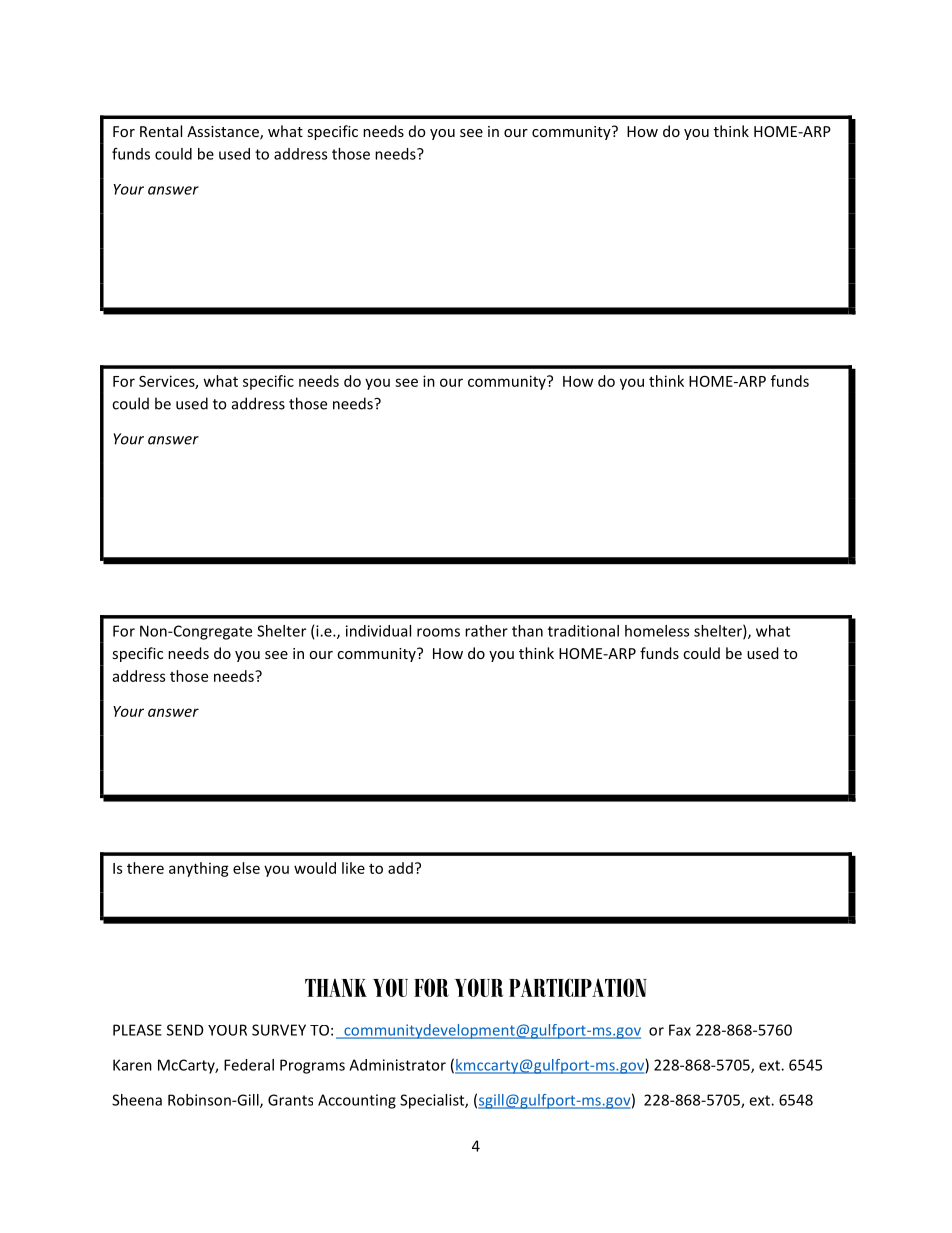 This screenshot has height=1233, width=952. I want to click on Administrator, so click(397, 1065).
